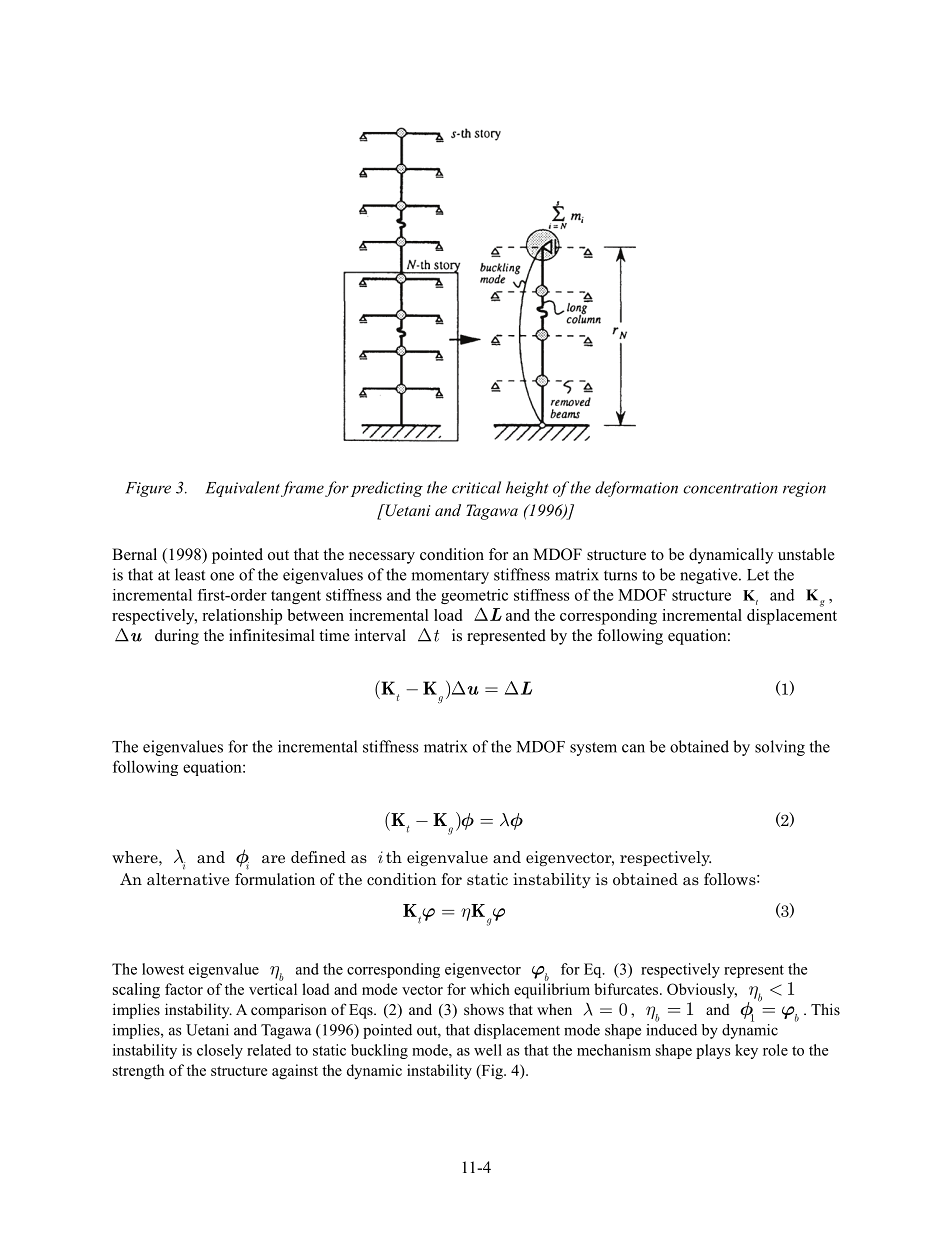 This screenshot has height=1233, width=952. What do you see at coordinates (220, 1051) in the screenshot?
I see `closely` at bounding box center [220, 1051].
